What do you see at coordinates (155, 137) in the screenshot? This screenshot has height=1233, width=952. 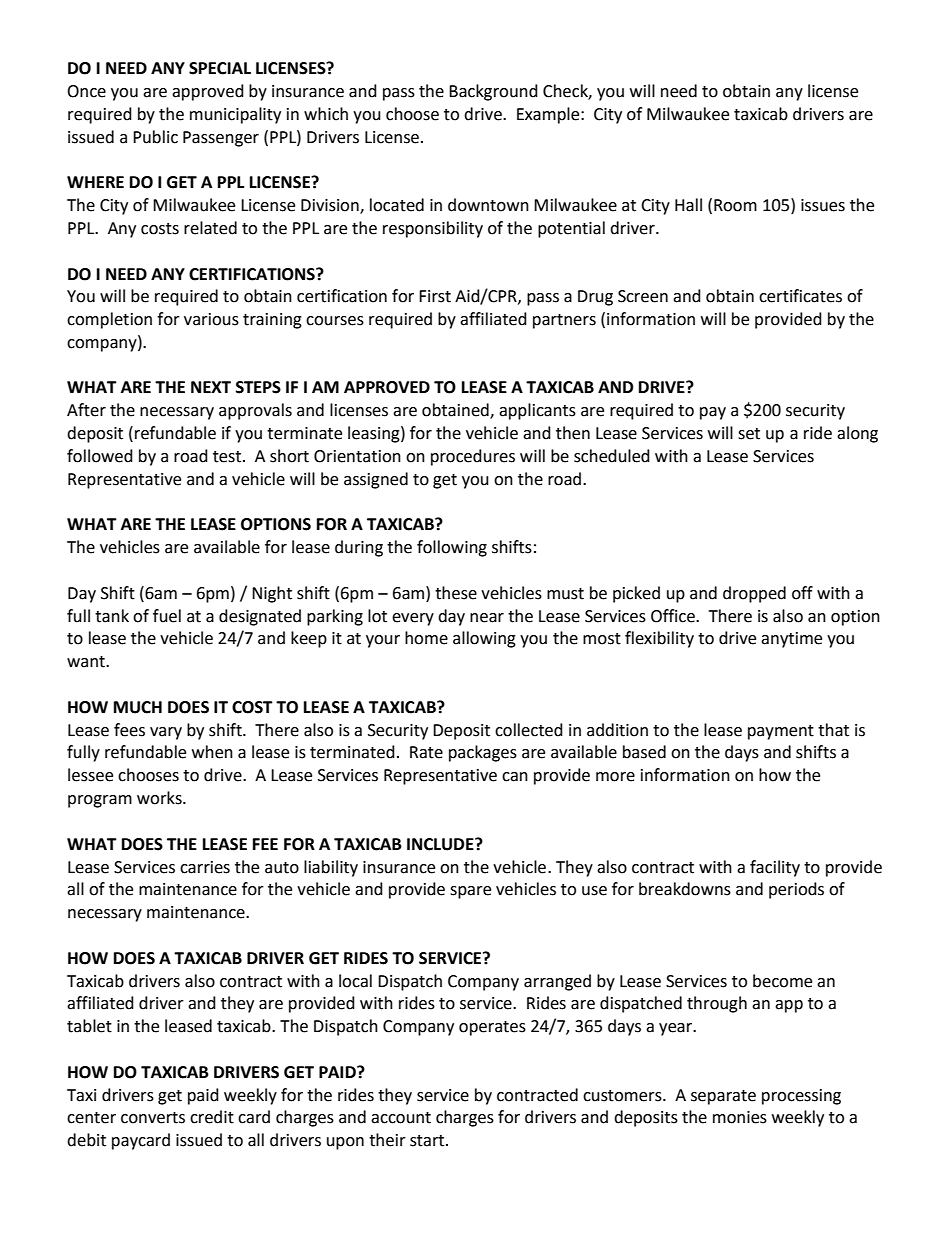 I see `Public` at bounding box center [155, 137].
